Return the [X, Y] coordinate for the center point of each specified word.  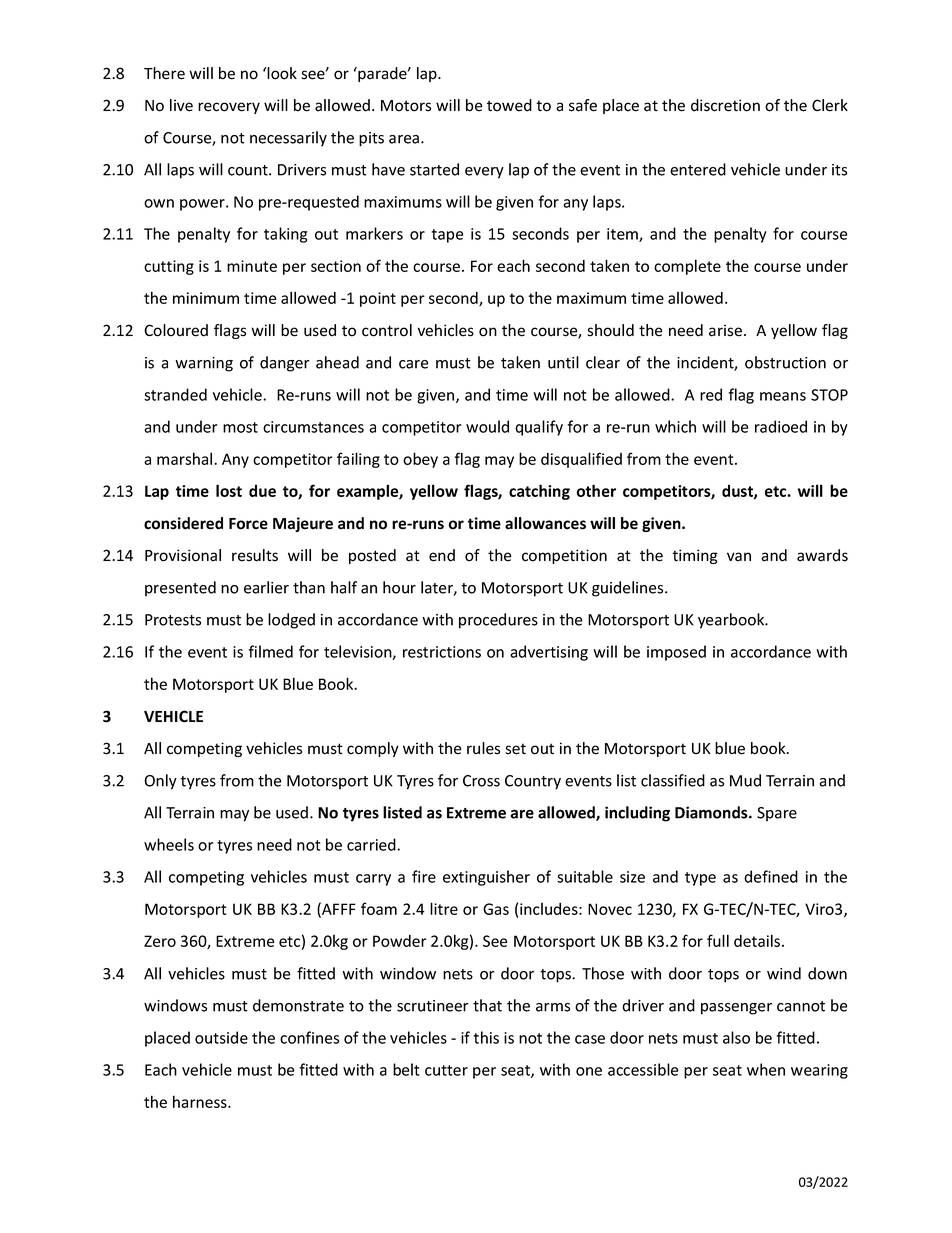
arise [725, 330]
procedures [498, 621]
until [563, 362]
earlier [266, 587]
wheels [169, 844]
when [766, 1069]
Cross [481, 781]
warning [204, 364]
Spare [777, 814]
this [486, 1037]
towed [509, 105]
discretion [725, 105]
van [739, 557]
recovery [229, 108]
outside [221, 1037]
